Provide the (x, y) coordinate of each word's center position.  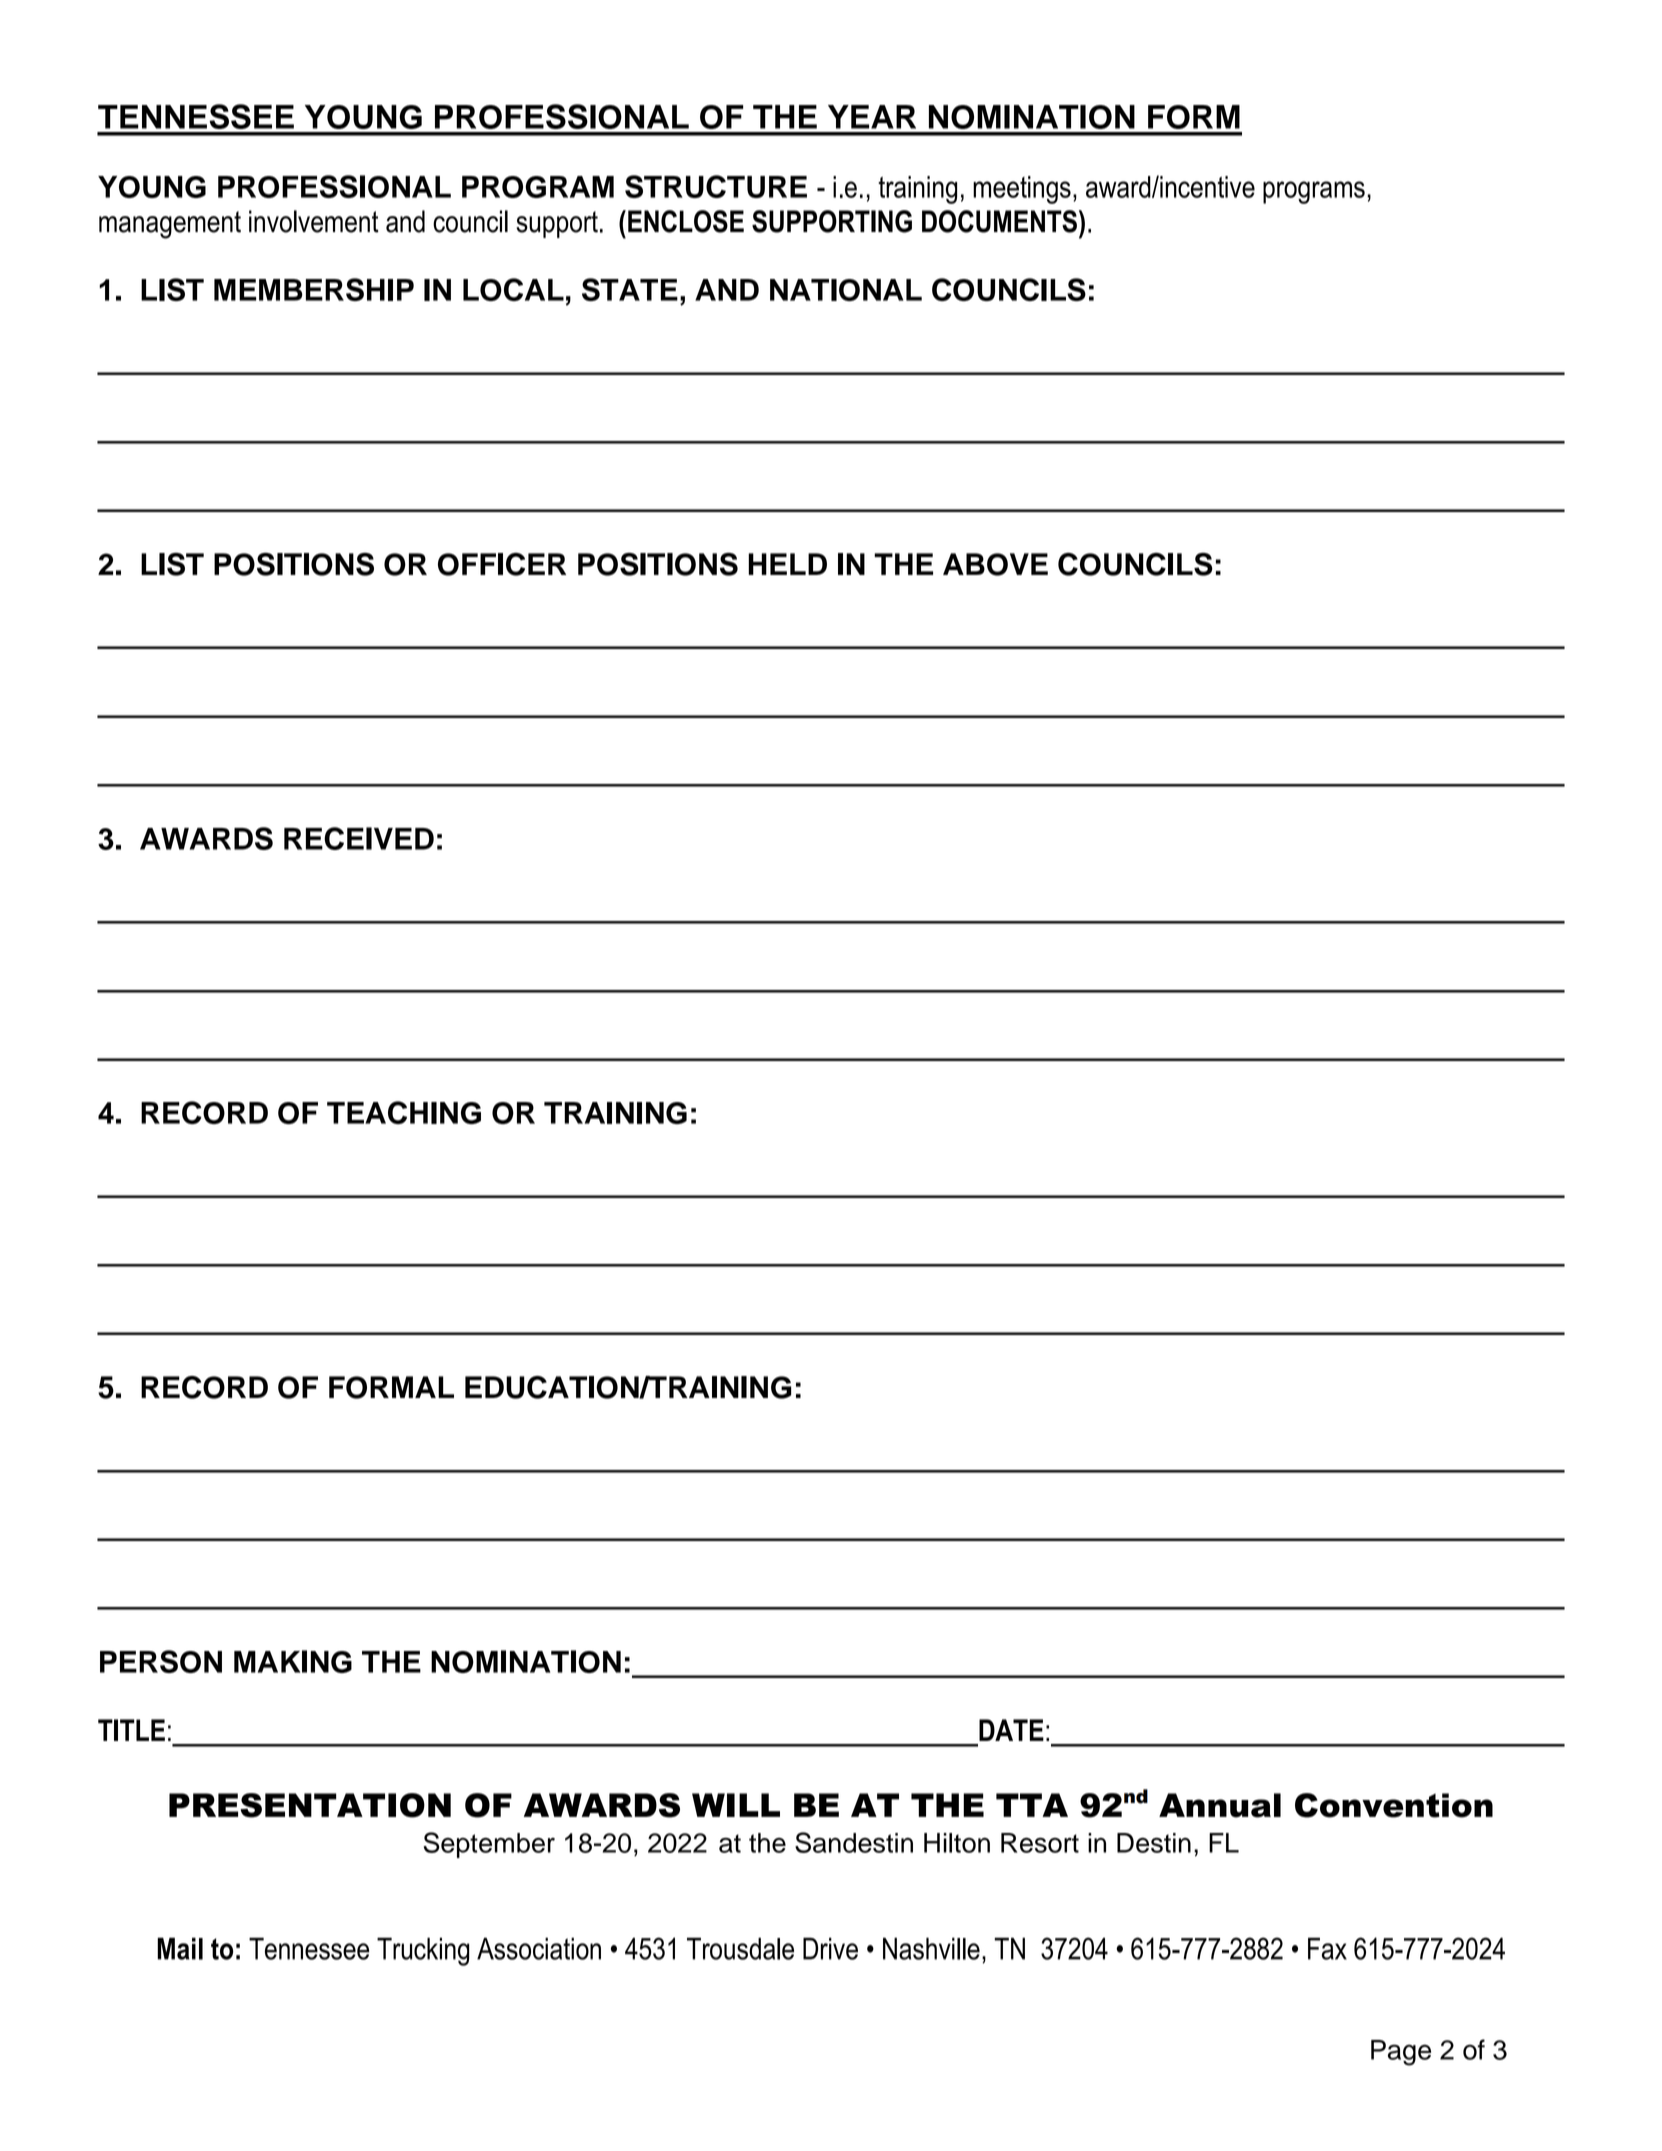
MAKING (293, 1661)
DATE (1011, 1730)
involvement (314, 221)
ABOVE (995, 564)
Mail (180, 1948)
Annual (1220, 1805)
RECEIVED (359, 838)
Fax (1327, 1948)
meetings (1022, 190)
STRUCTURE (716, 186)
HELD (787, 564)
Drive (830, 1948)
